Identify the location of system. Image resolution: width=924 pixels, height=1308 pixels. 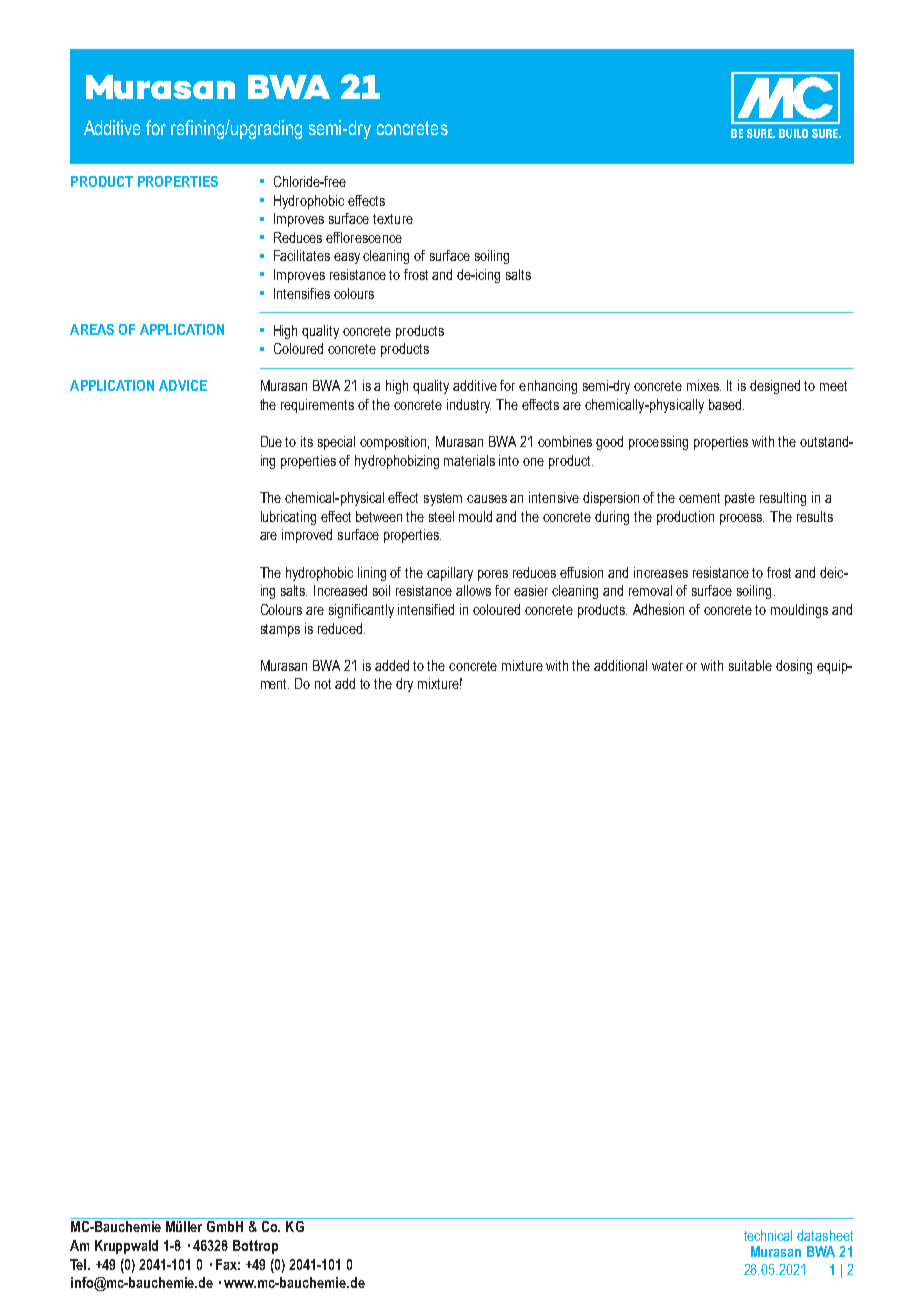
(443, 499).
